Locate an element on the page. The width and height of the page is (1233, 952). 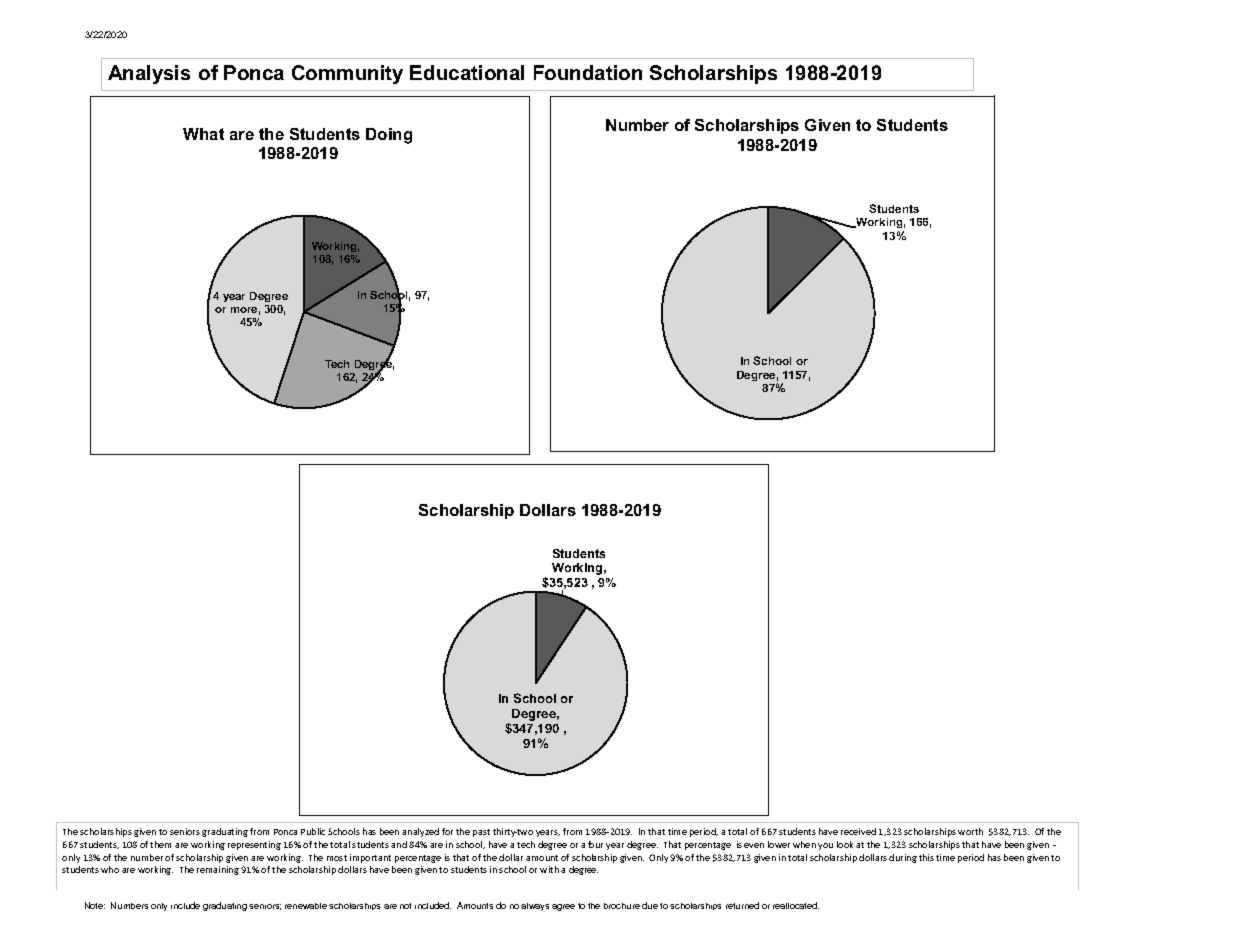
Public is located at coordinates (313, 831).
